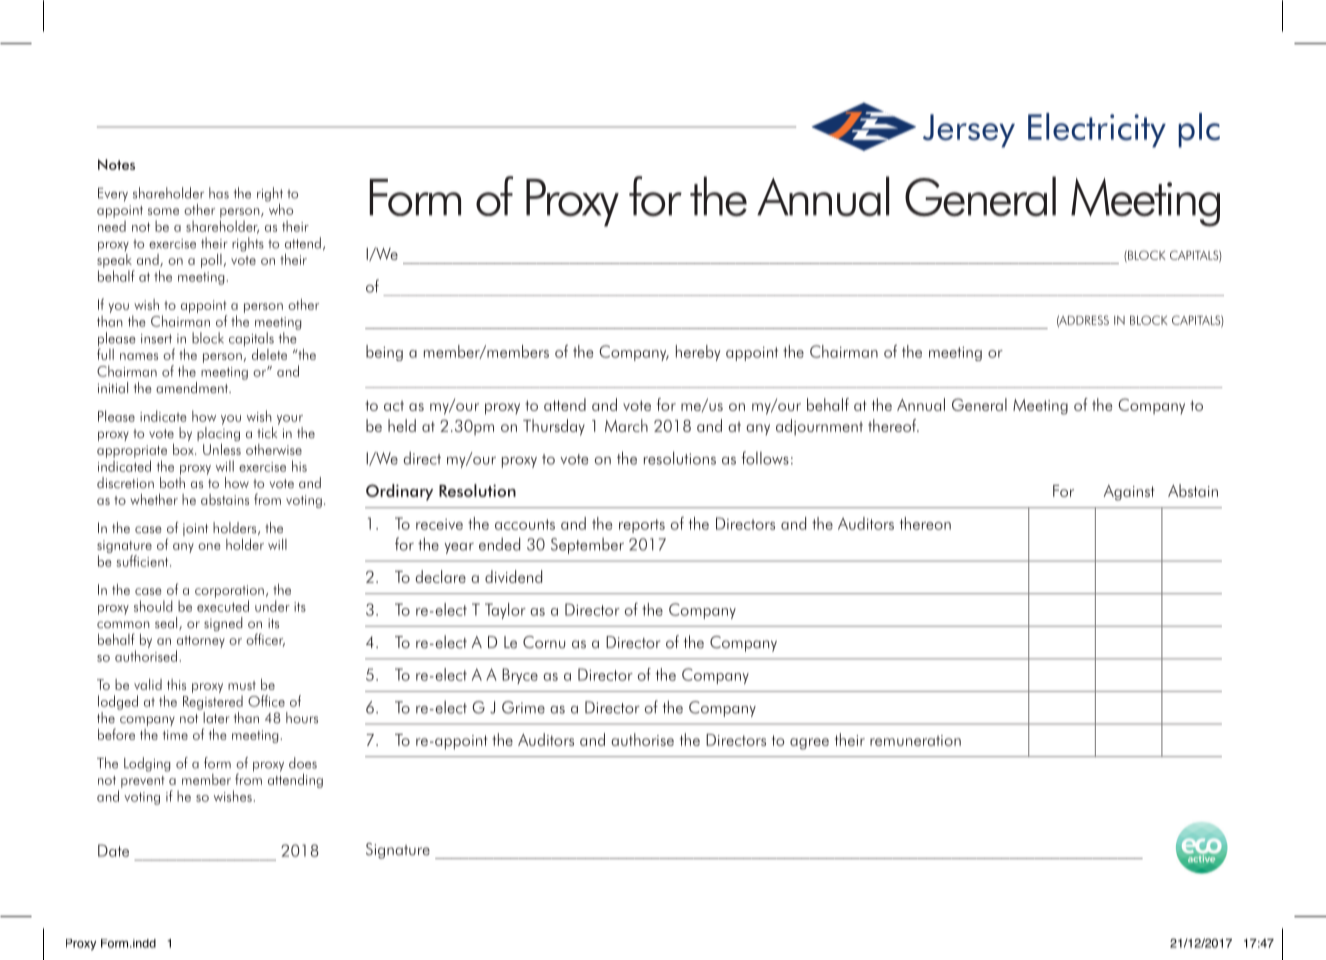 This image has height=960, width=1326. Describe the element at coordinates (219, 193) in the image. I see `has` at that location.
